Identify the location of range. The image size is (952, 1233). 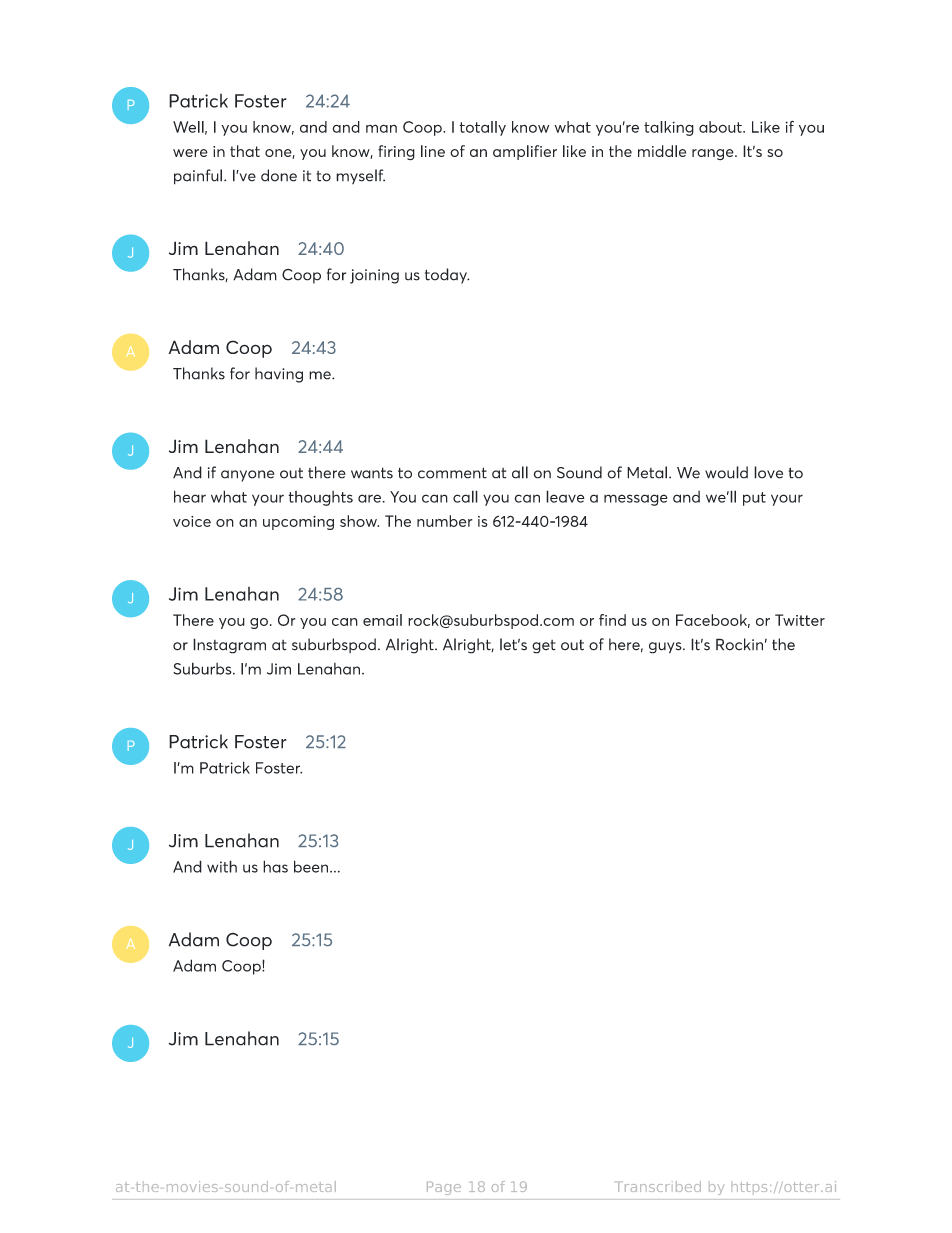
(714, 155).
